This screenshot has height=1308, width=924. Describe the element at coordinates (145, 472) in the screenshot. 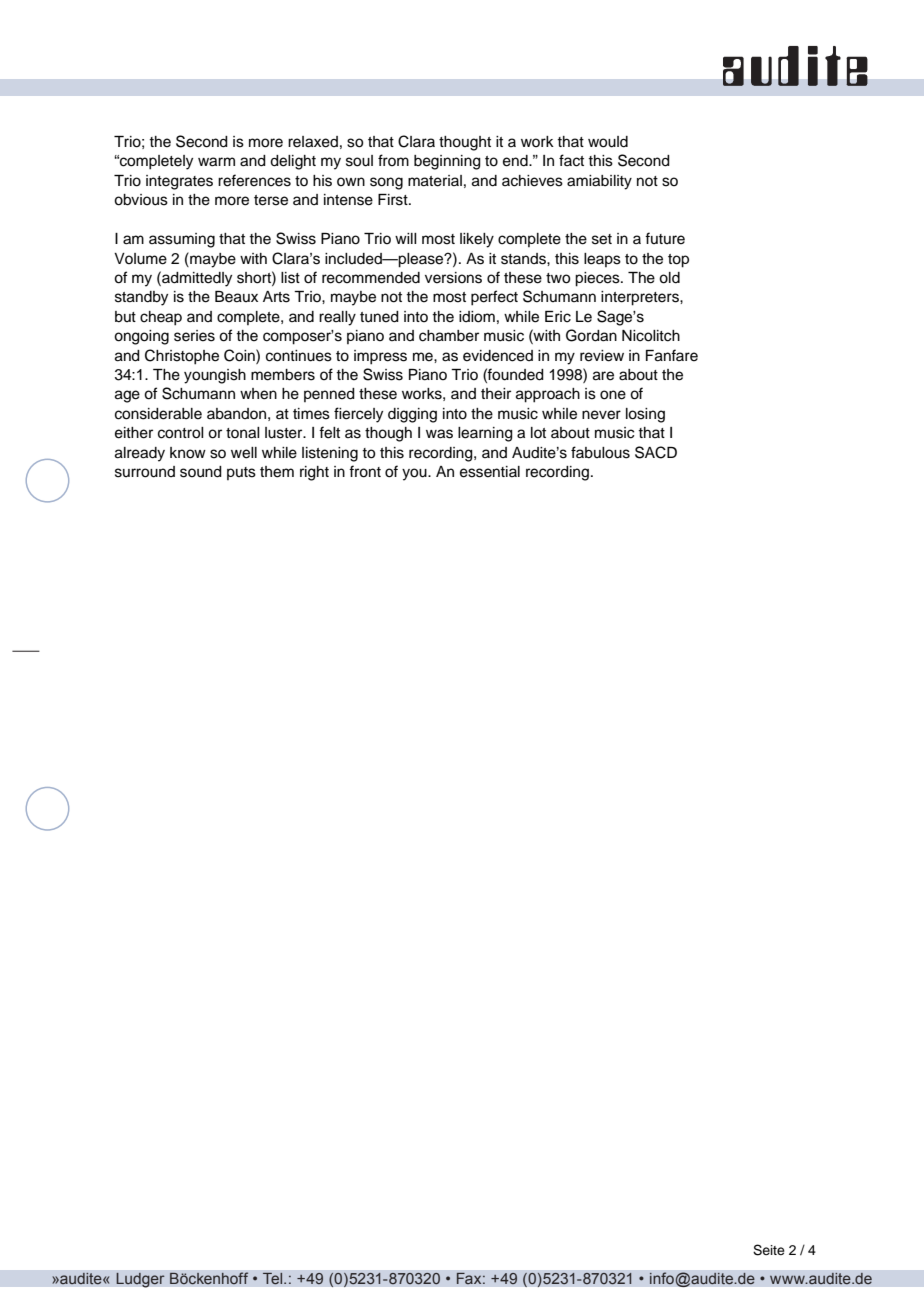

I see `surround` at that location.
